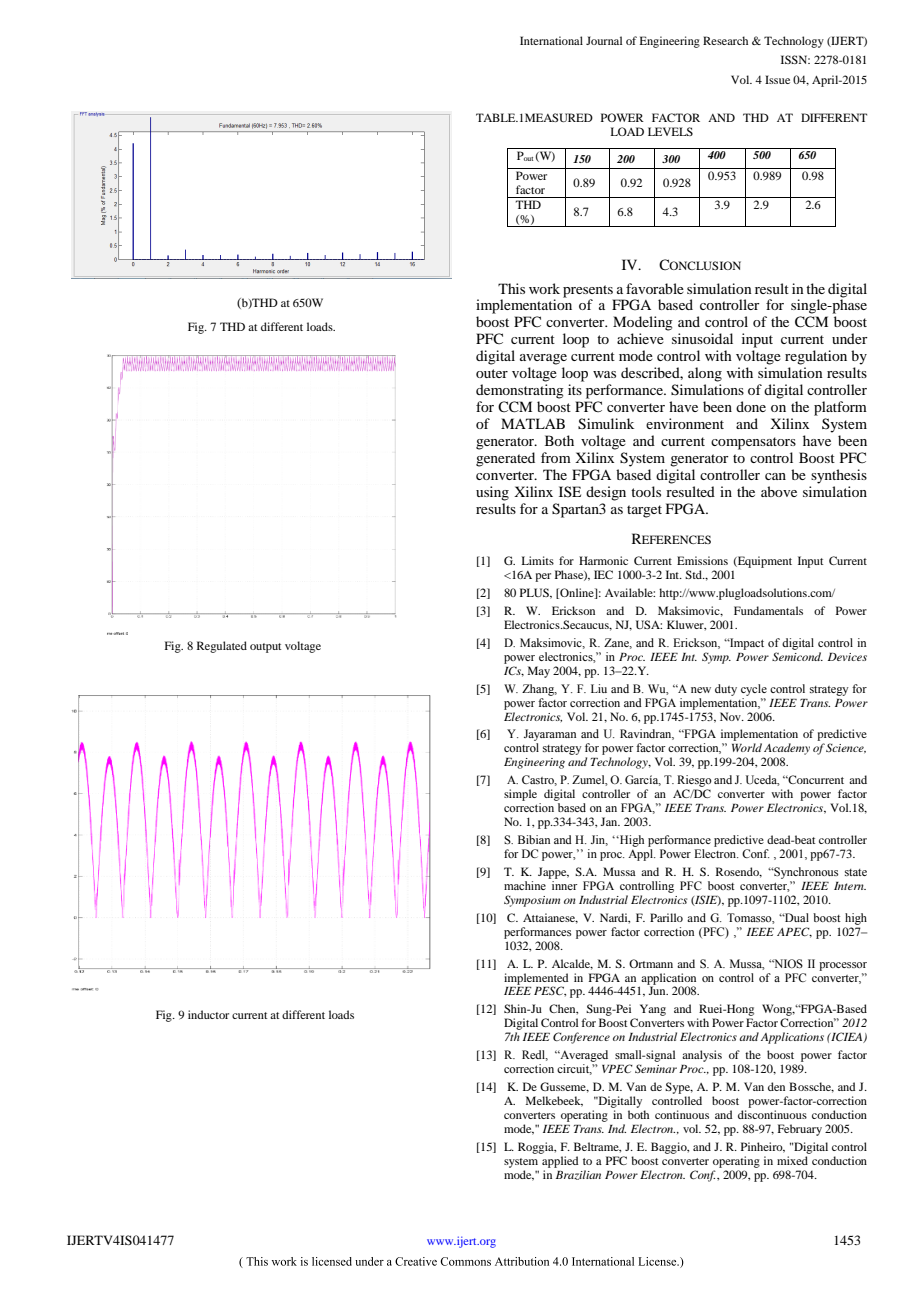 Image resolution: width=924 pixels, height=1307 pixels. I want to click on Issue, so click(777, 79).
